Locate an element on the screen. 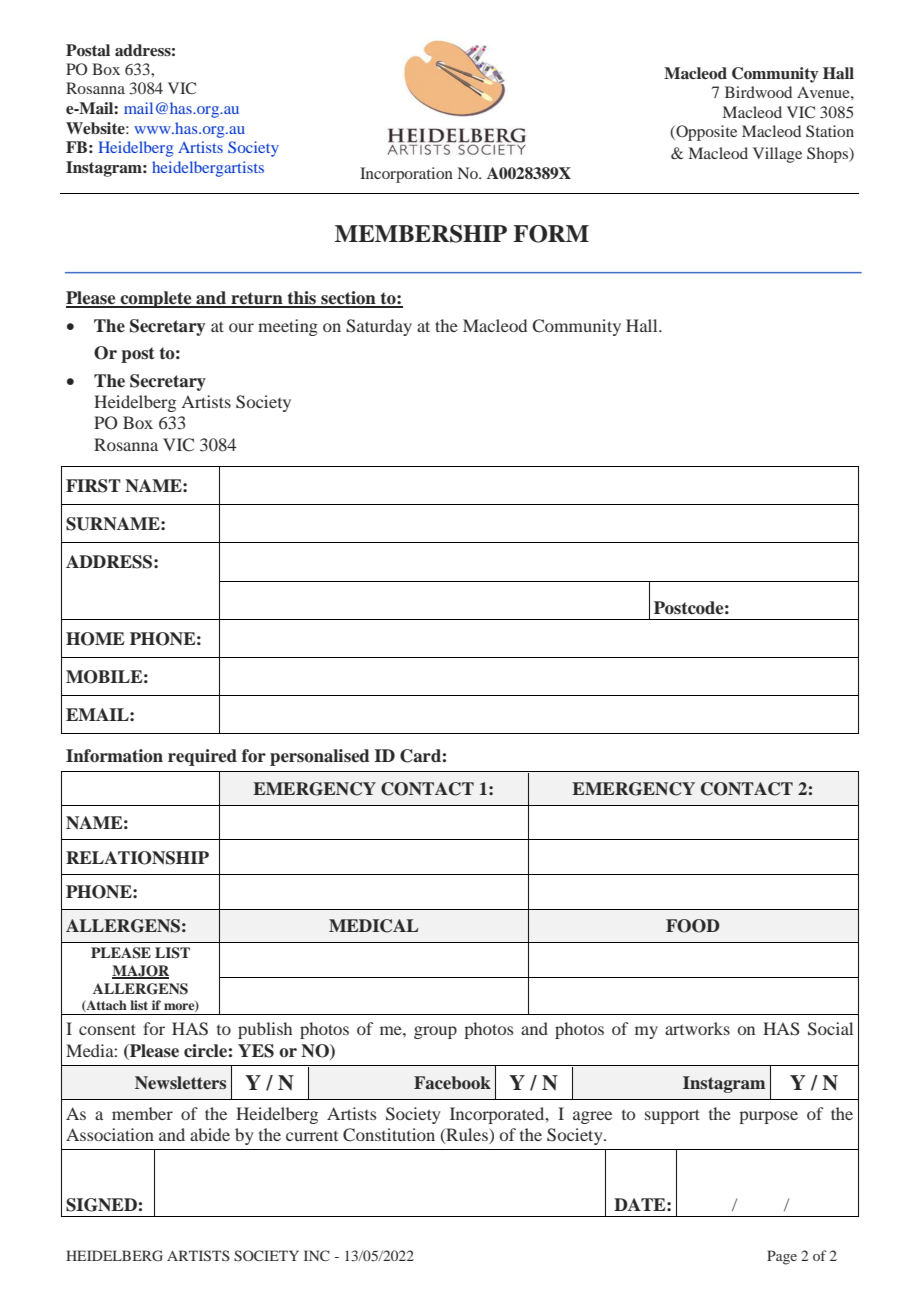 Image resolution: width=924 pixels, height=1308 pixels. HOME is located at coordinates (95, 639).
